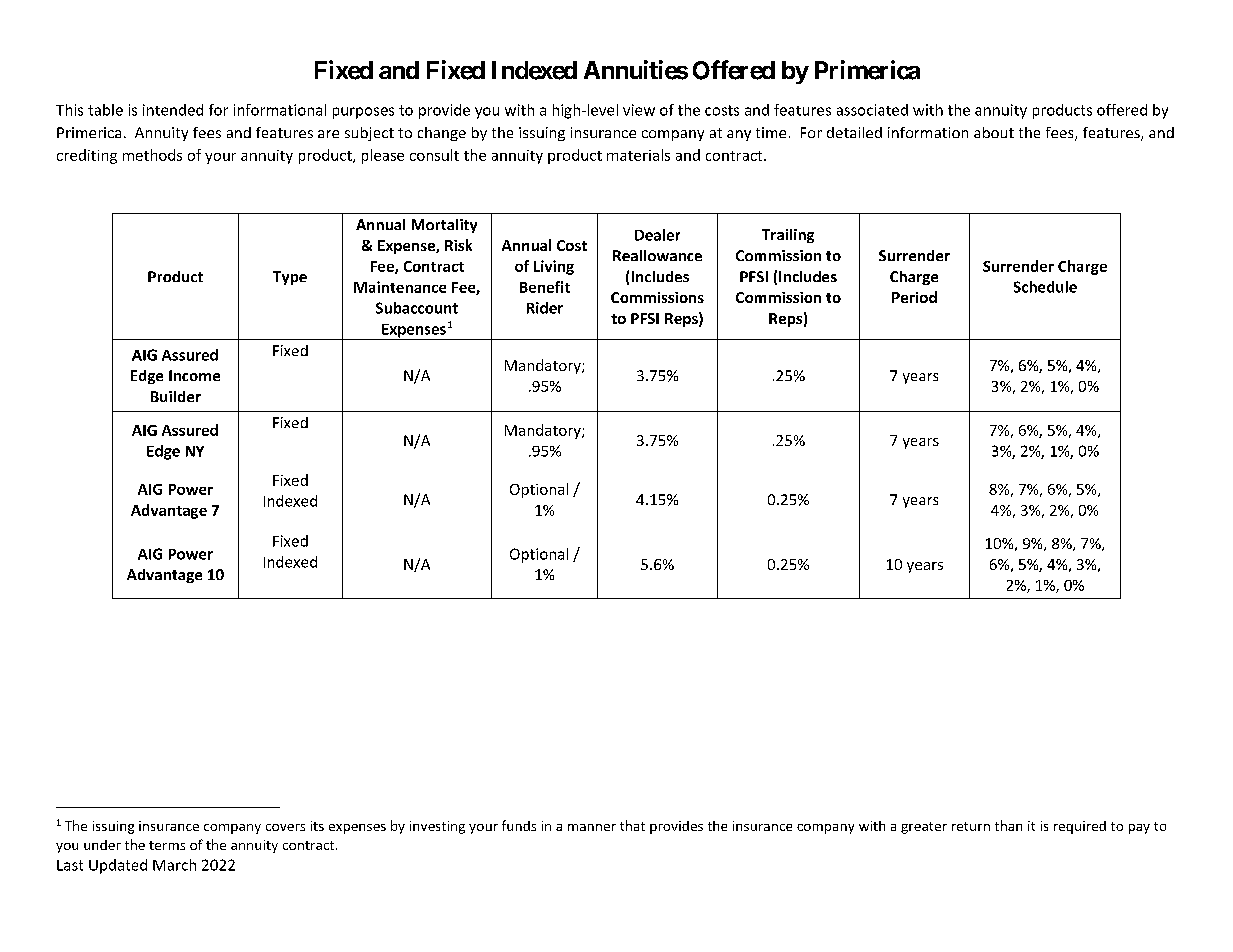  Describe the element at coordinates (1045, 287) in the image. I see `Schedule` at that location.
